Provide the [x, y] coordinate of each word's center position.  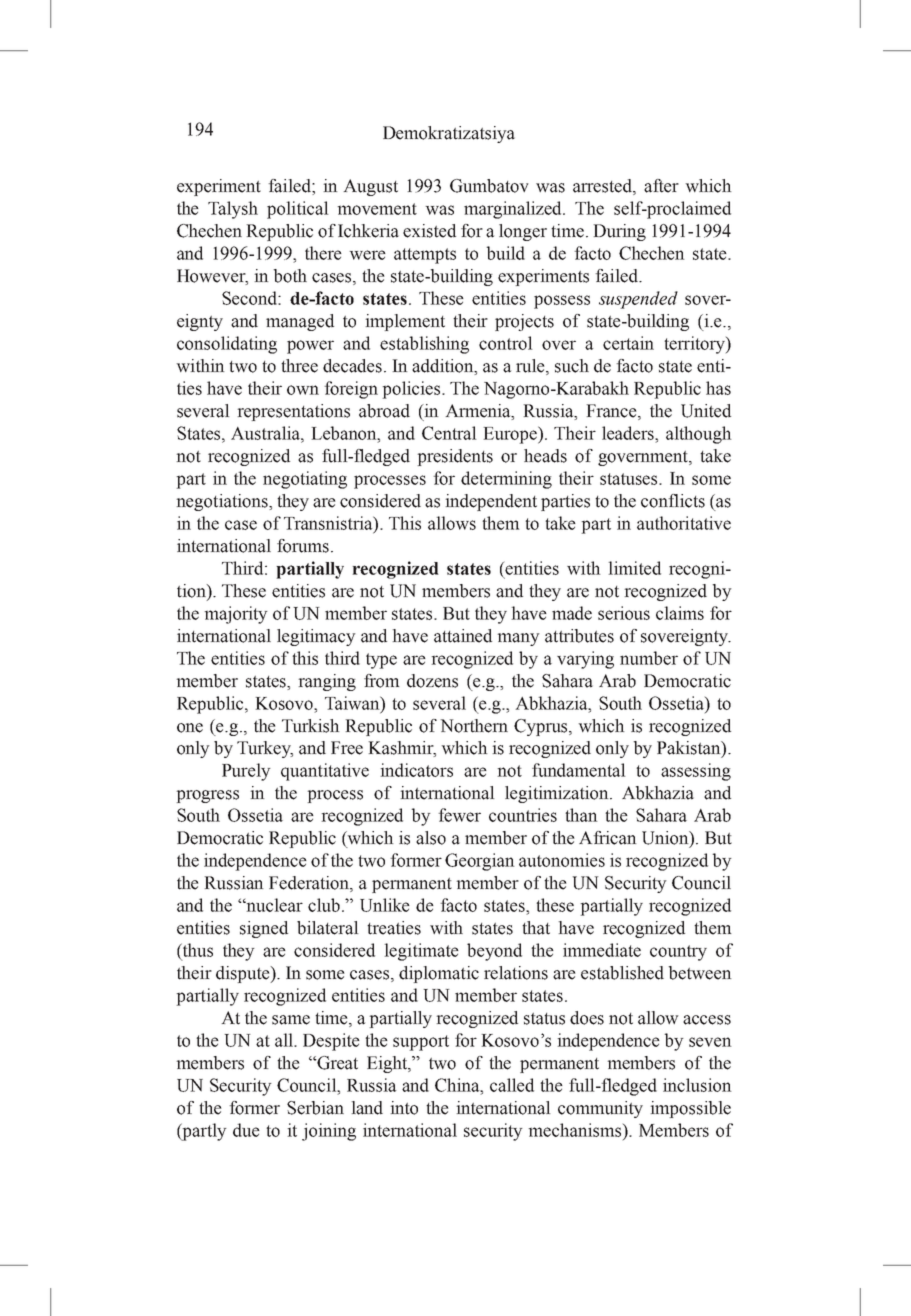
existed [429, 231]
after [661, 186]
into [404, 1108]
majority [236, 615]
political [298, 210]
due [246, 1130]
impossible [690, 1109]
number [649, 658]
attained [463, 636]
